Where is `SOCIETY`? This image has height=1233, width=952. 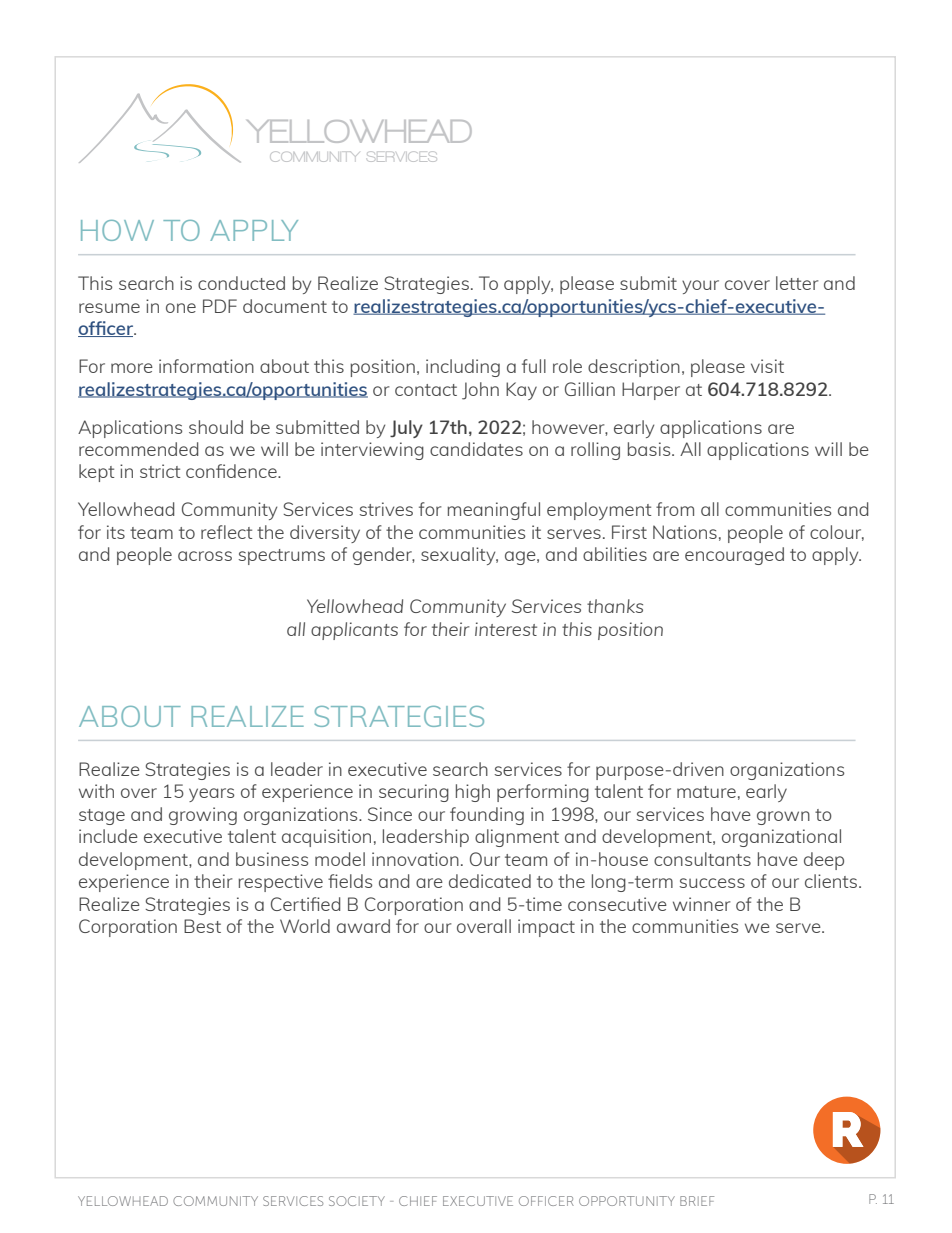
SOCIETY is located at coordinates (357, 1201).
